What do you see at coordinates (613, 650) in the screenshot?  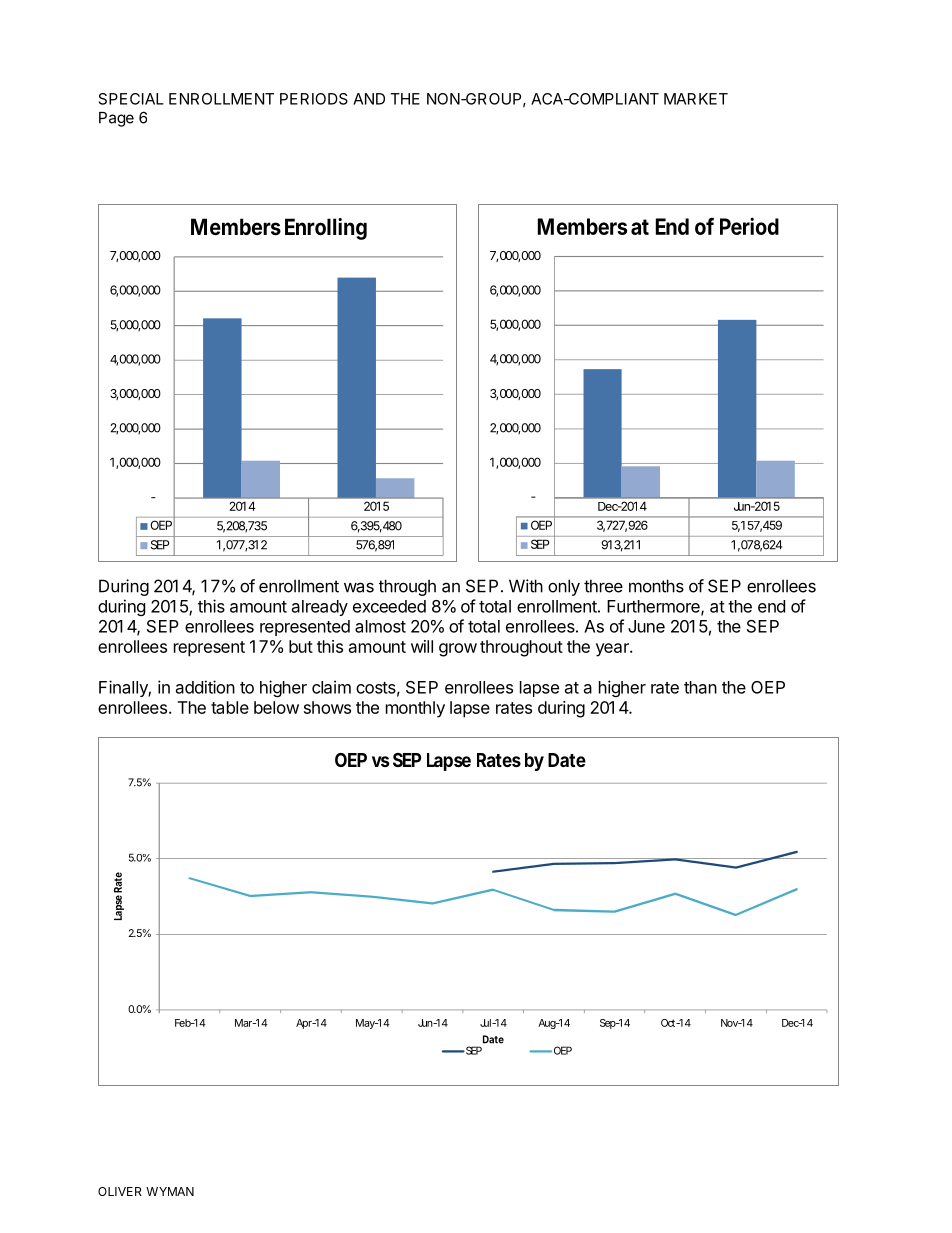 I see `year` at bounding box center [613, 650].
